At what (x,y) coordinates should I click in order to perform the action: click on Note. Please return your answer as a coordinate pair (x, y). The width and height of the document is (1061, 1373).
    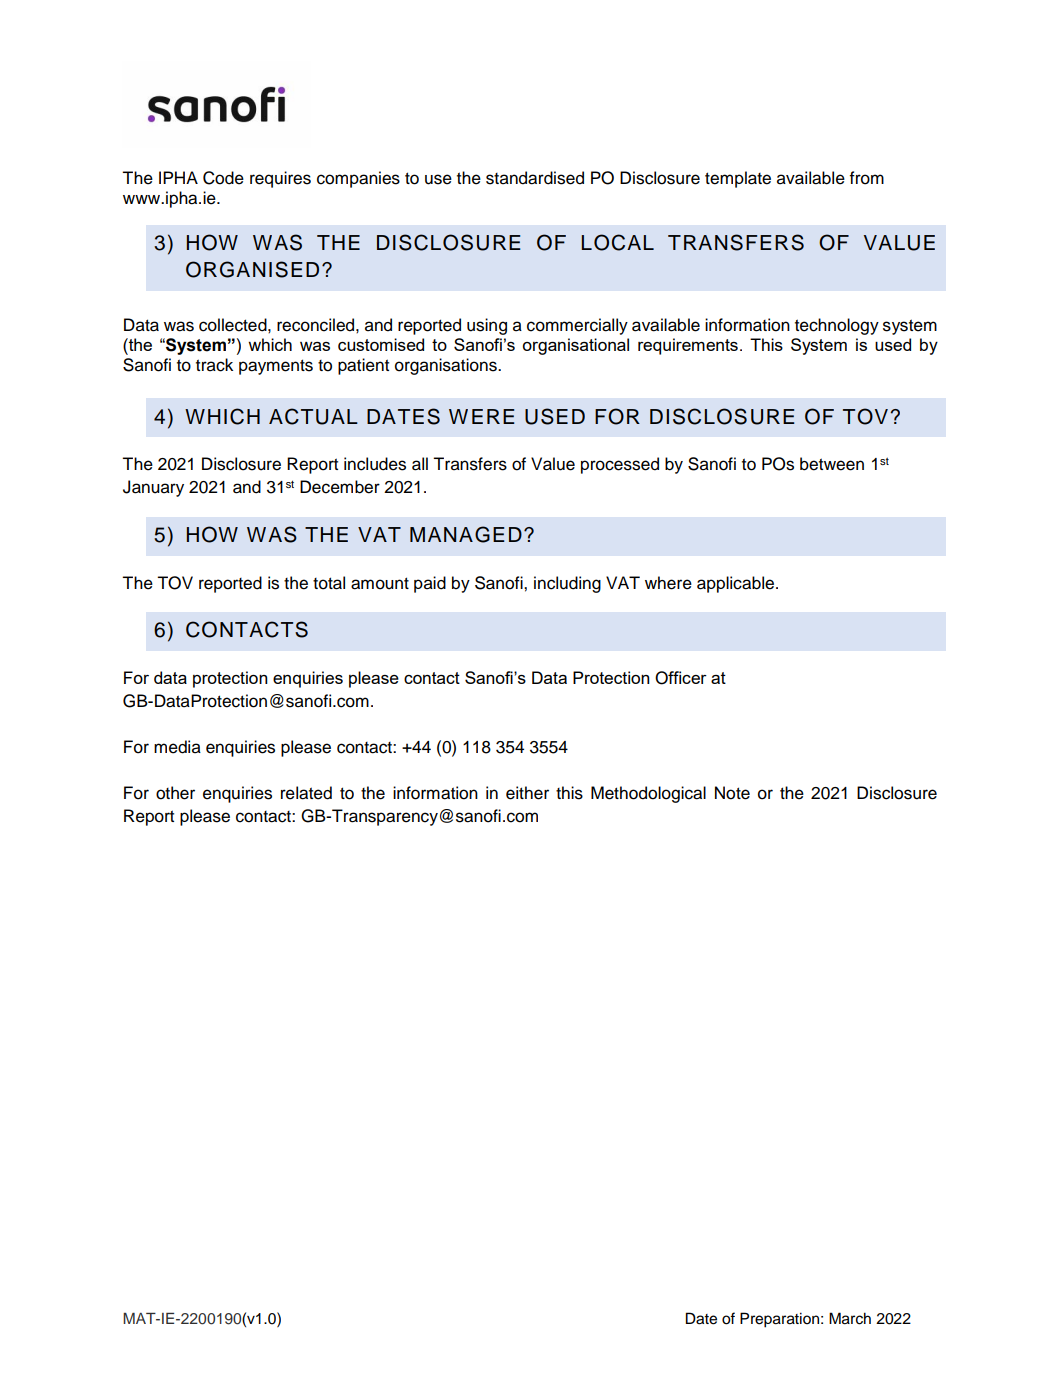
    Looking at the image, I should click on (732, 793).
